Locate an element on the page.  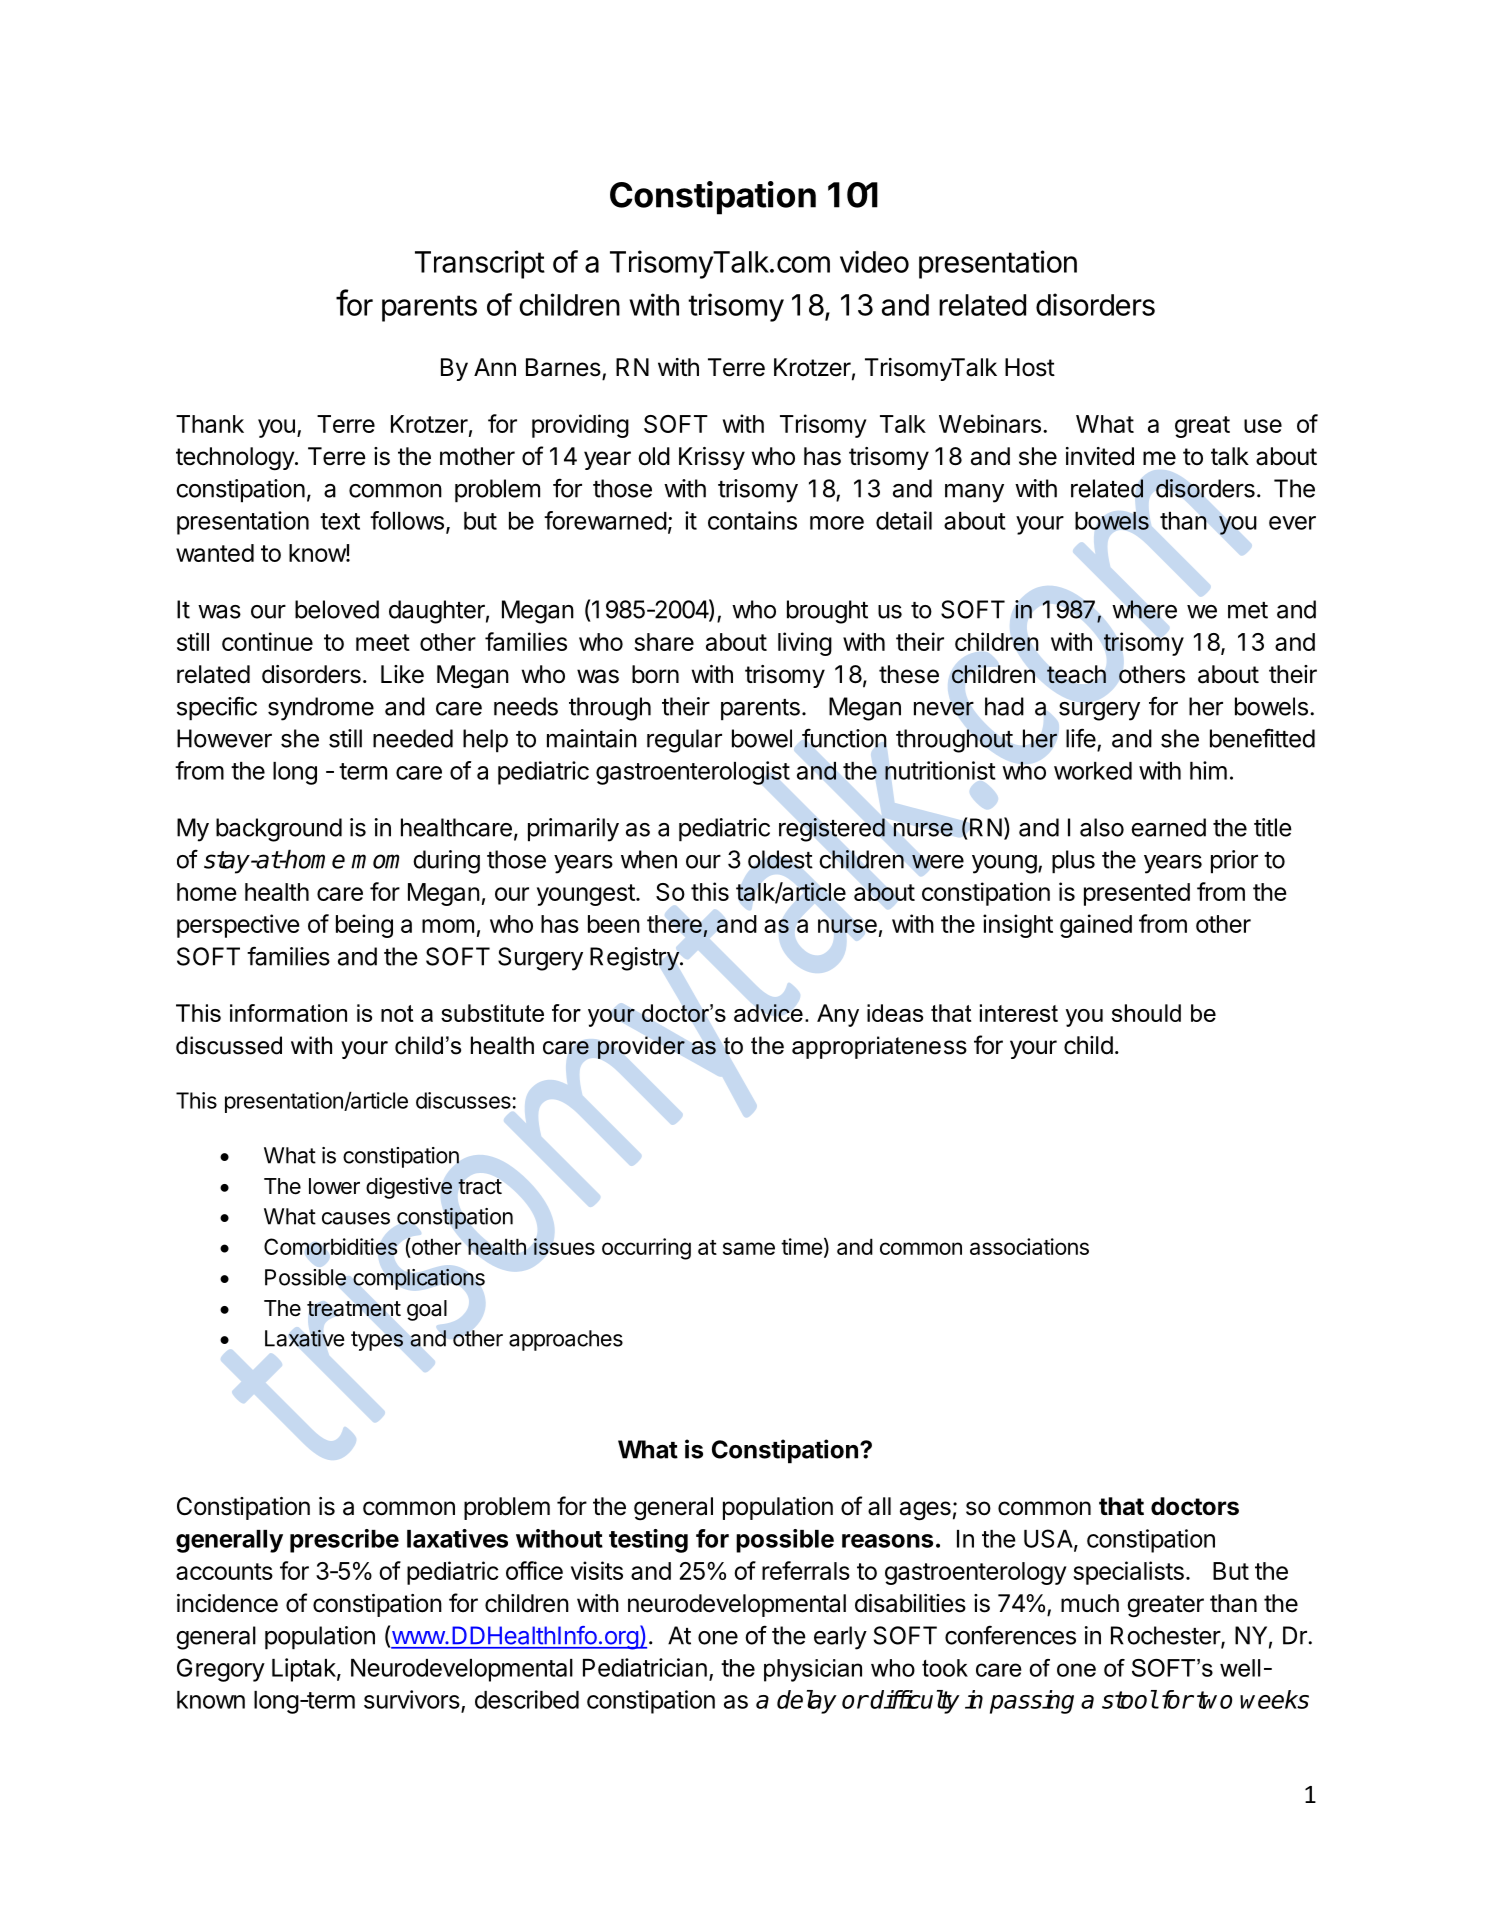
oldest is located at coordinates (780, 859).
